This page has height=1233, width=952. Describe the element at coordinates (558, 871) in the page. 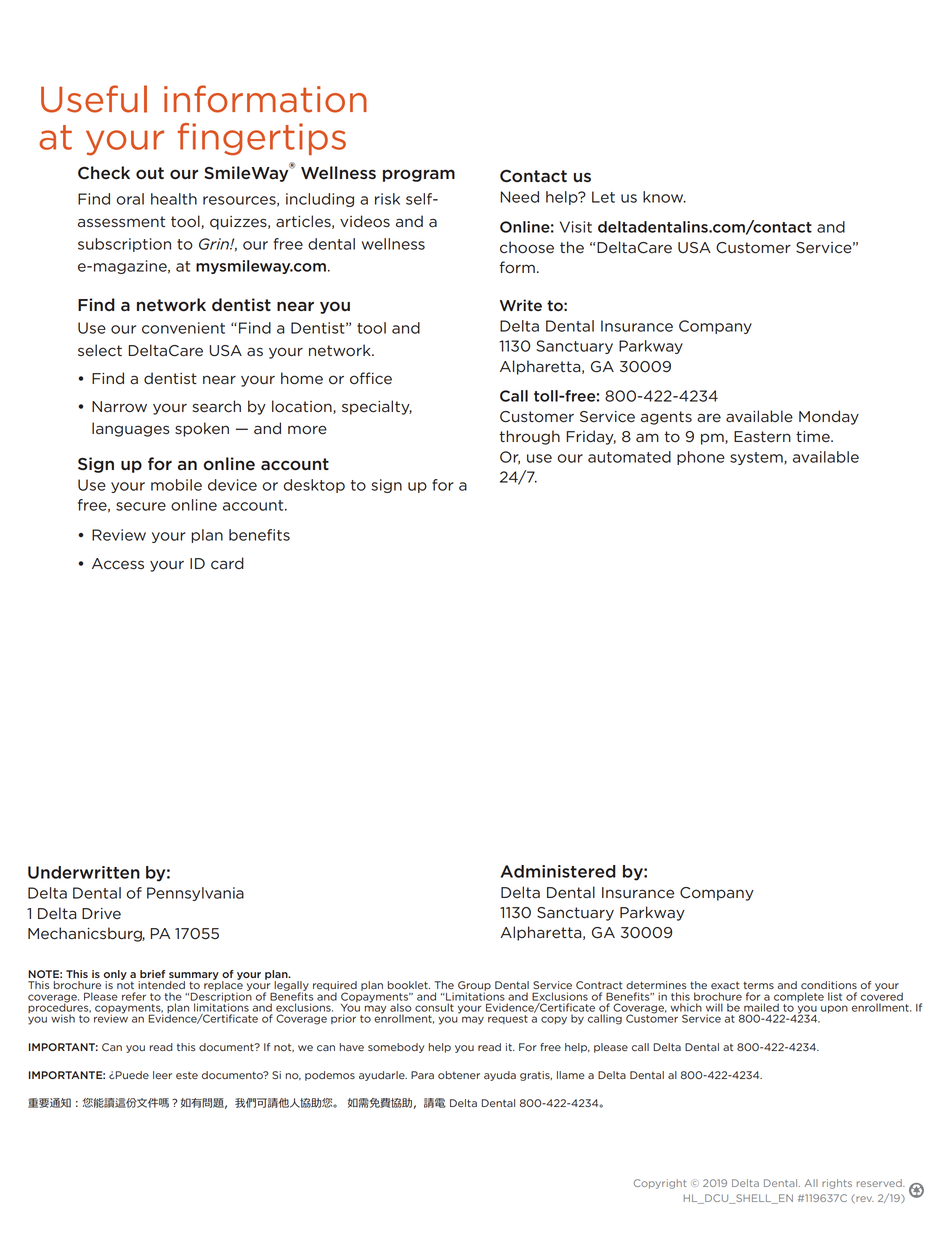

I see `Administered` at that location.
